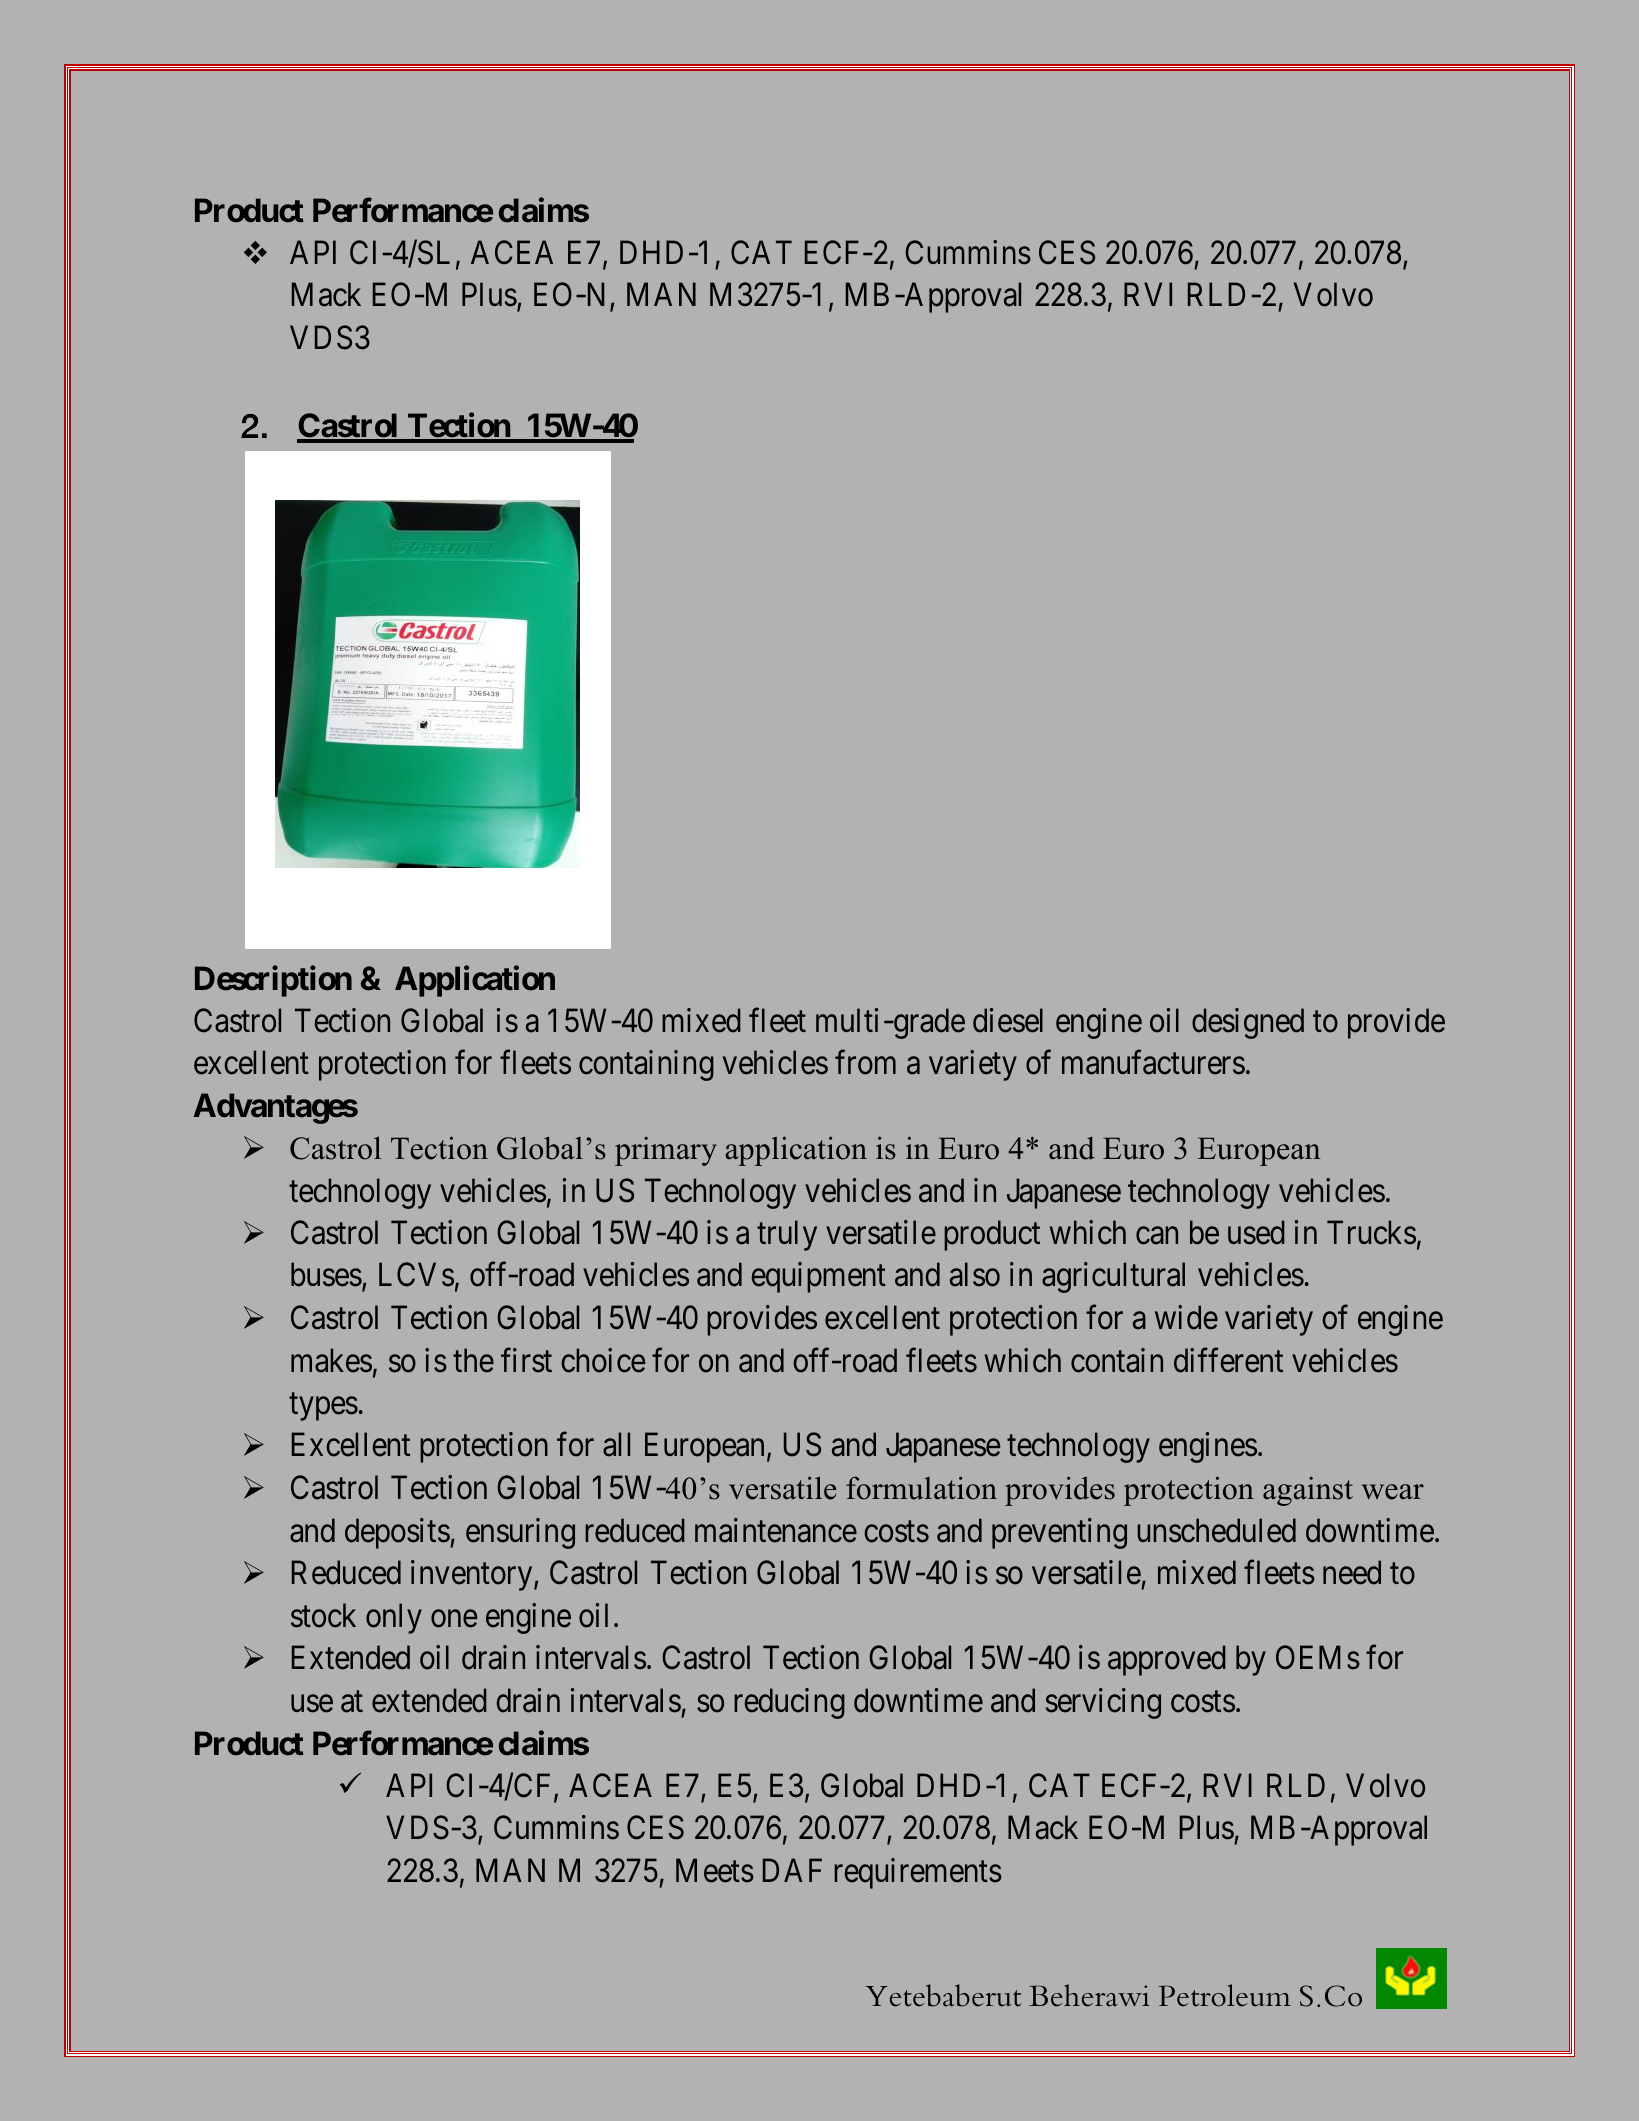  Describe the element at coordinates (792, 1870) in the page. I see `DAF` at that location.
